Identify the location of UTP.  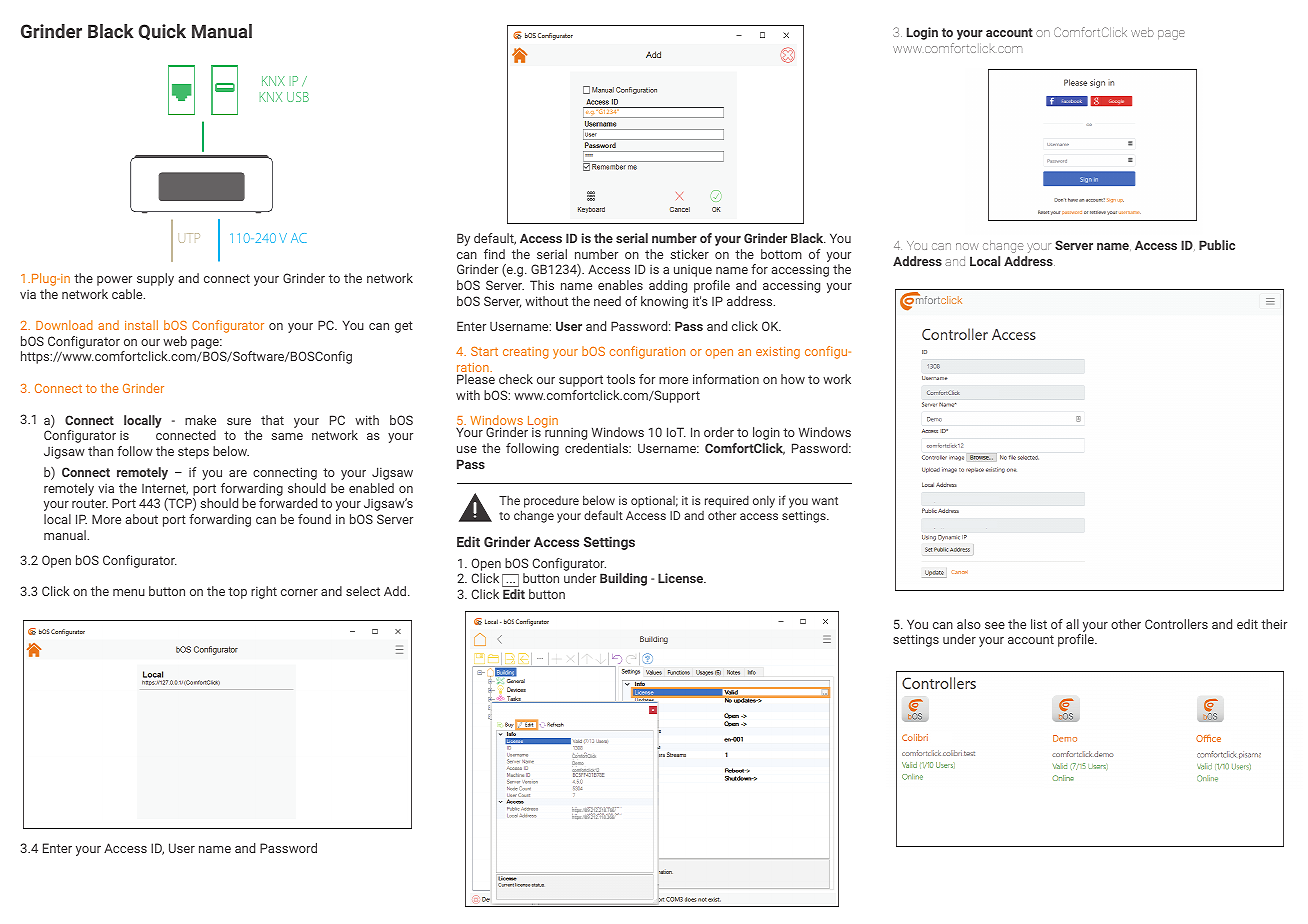
(189, 238).
